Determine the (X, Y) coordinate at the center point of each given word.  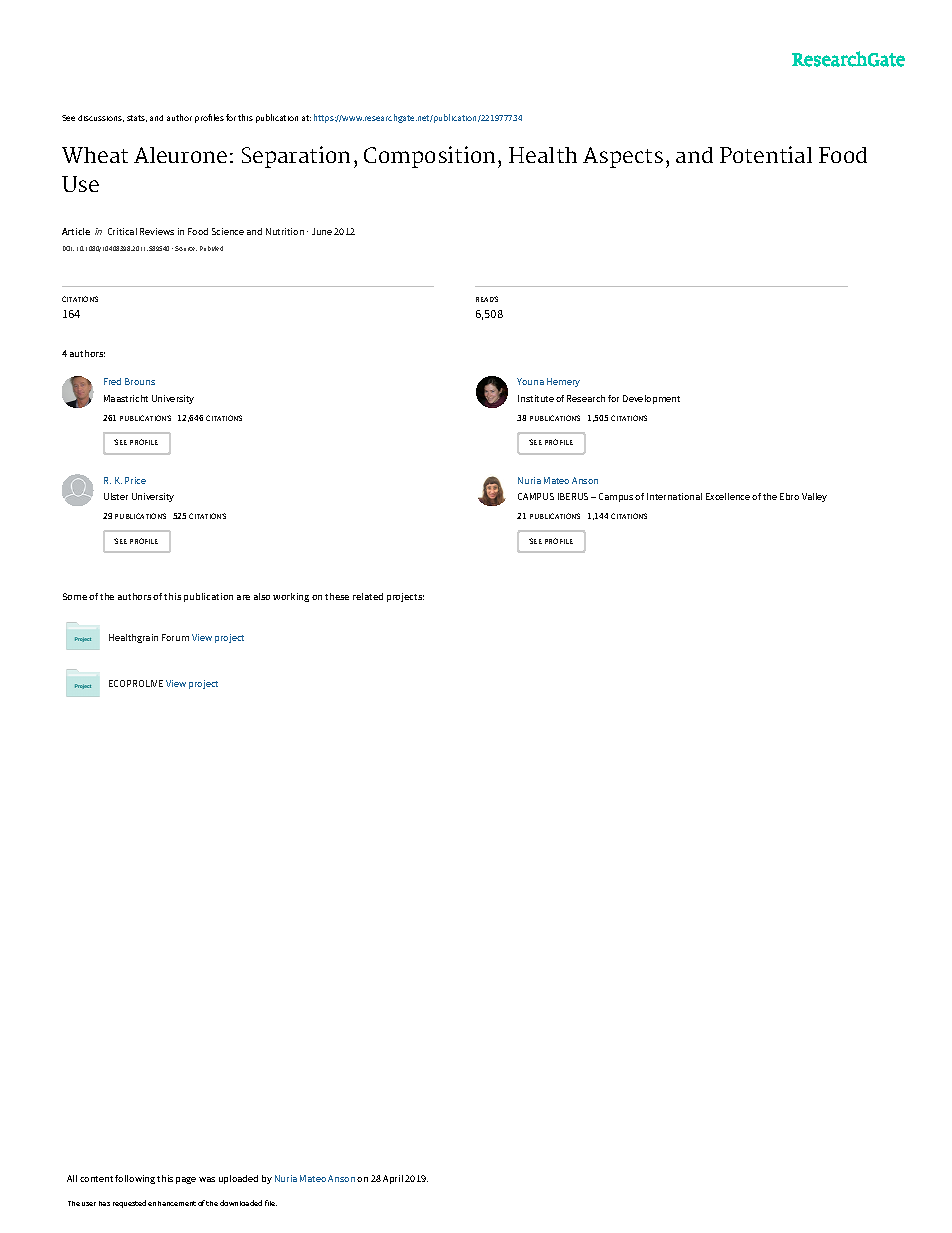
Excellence (728, 496)
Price (135, 480)
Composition (429, 157)
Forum (175, 637)
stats (137, 118)
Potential (766, 154)
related (368, 596)
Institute (536, 398)
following (135, 1179)
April (393, 1179)
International (674, 496)
